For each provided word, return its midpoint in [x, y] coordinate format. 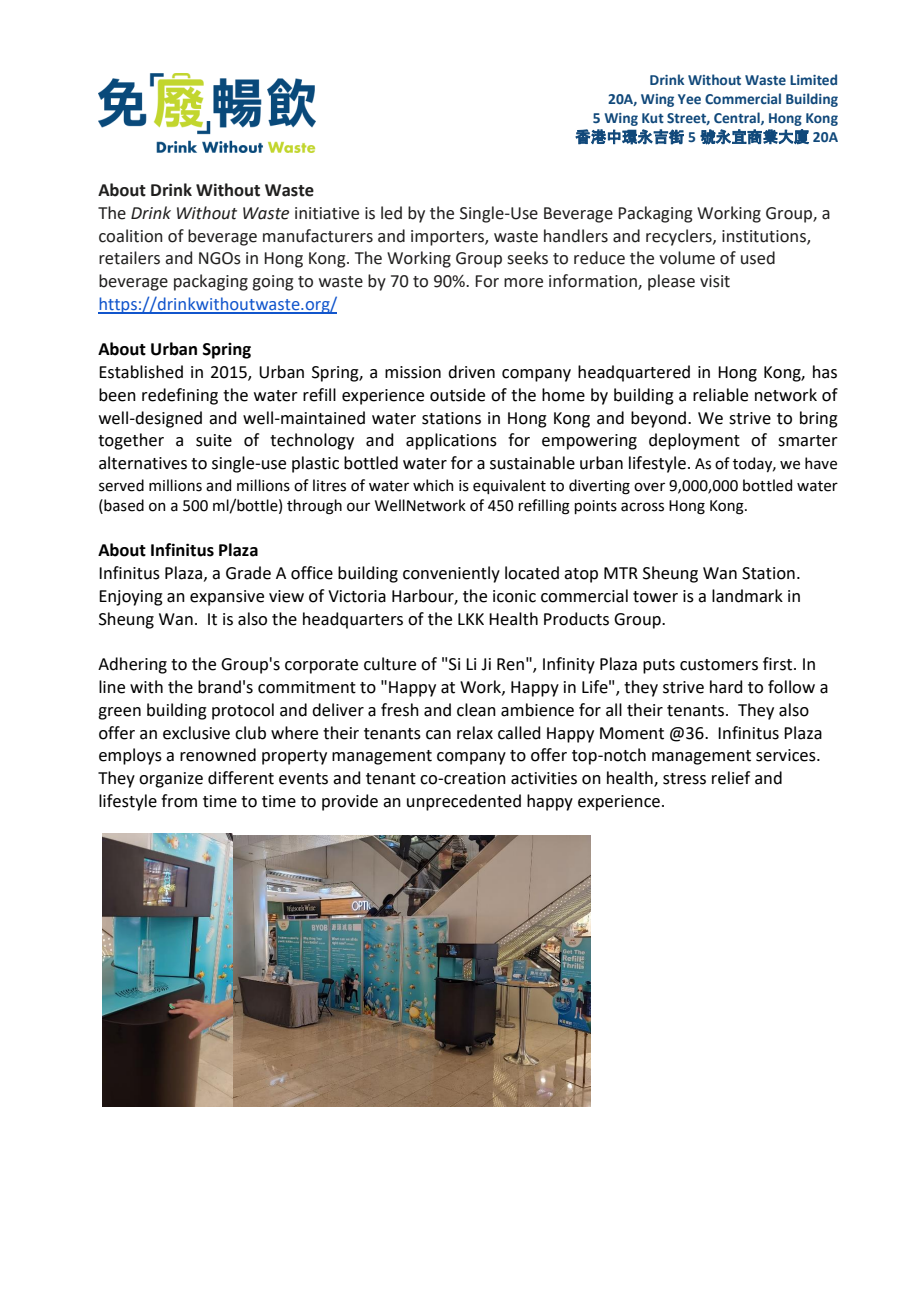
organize [171, 780]
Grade [248, 573]
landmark [747, 596]
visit [715, 281]
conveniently [451, 574]
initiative [327, 213]
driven [471, 372]
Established [141, 372]
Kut [653, 118]
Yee [689, 99]
